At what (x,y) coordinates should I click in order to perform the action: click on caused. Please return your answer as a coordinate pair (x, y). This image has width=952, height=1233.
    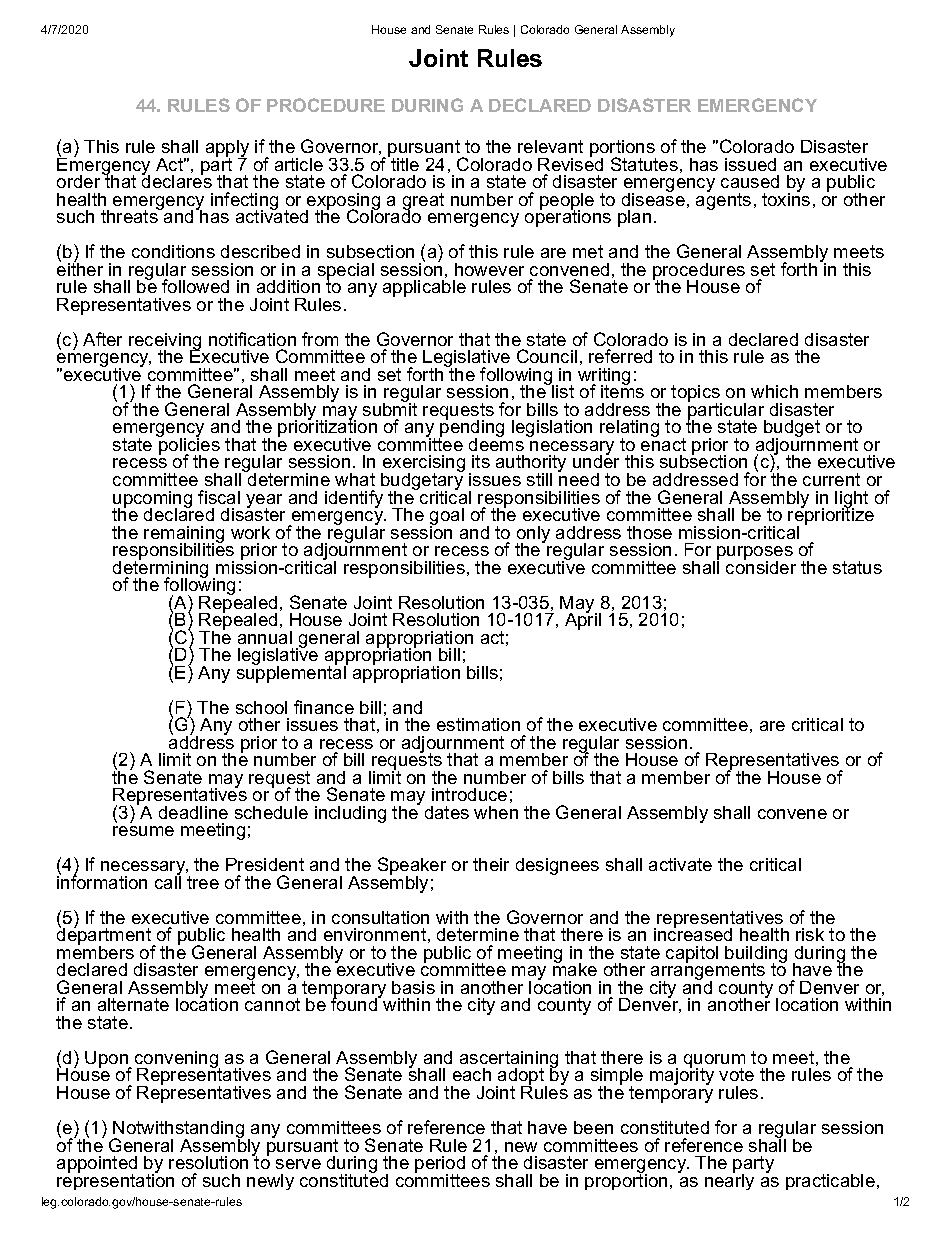
    Looking at the image, I should click on (750, 181).
